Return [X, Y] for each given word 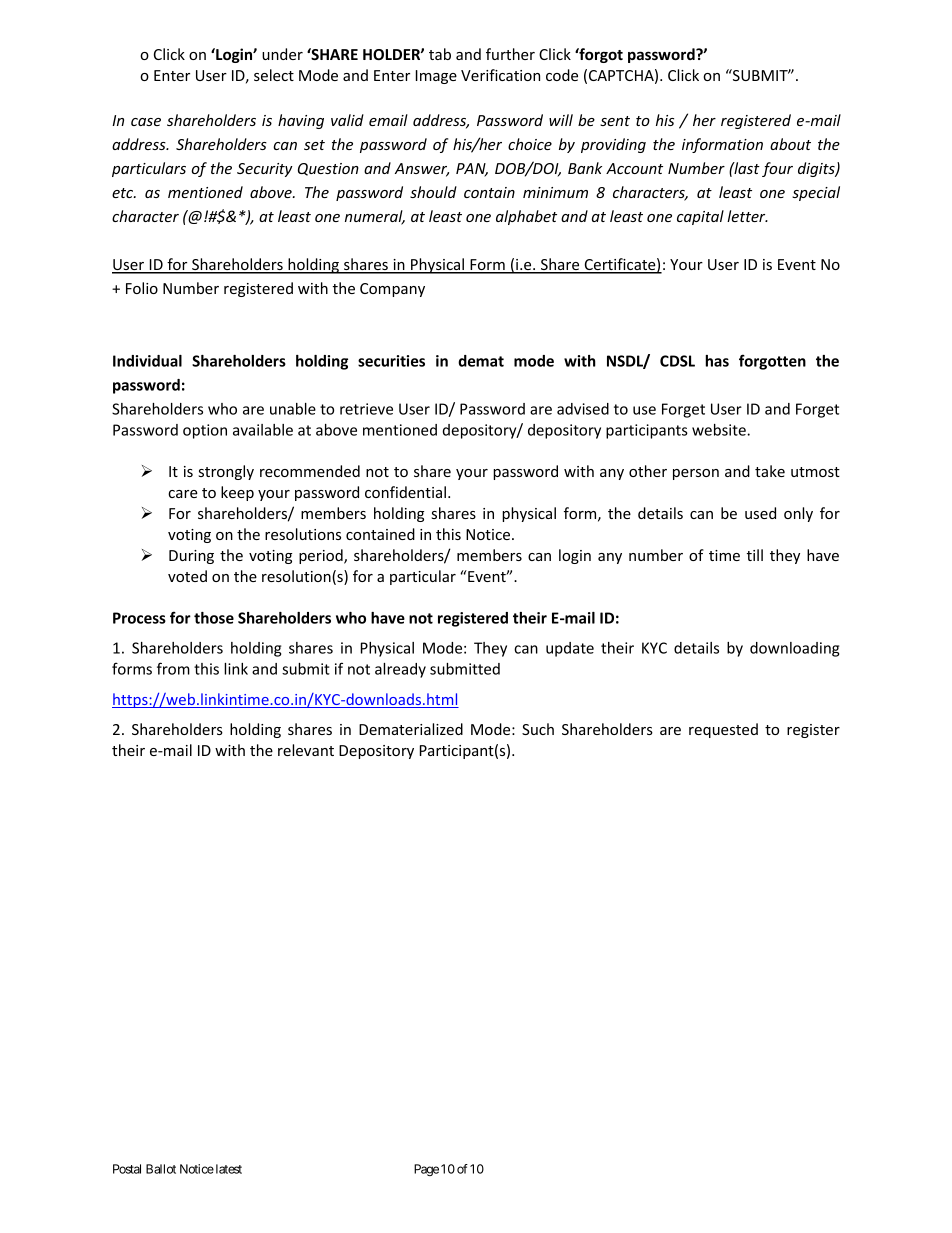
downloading [794, 649]
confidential [405, 492]
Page [426, 1170]
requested [723, 730]
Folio [142, 288]
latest [227, 1169]
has [717, 361]
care [183, 494]
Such [538, 729]
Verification [500, 75]
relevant [306, 750]
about [790, 144]
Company [392, 290]
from [173, 668]
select [274, 75]
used [760, 513]
